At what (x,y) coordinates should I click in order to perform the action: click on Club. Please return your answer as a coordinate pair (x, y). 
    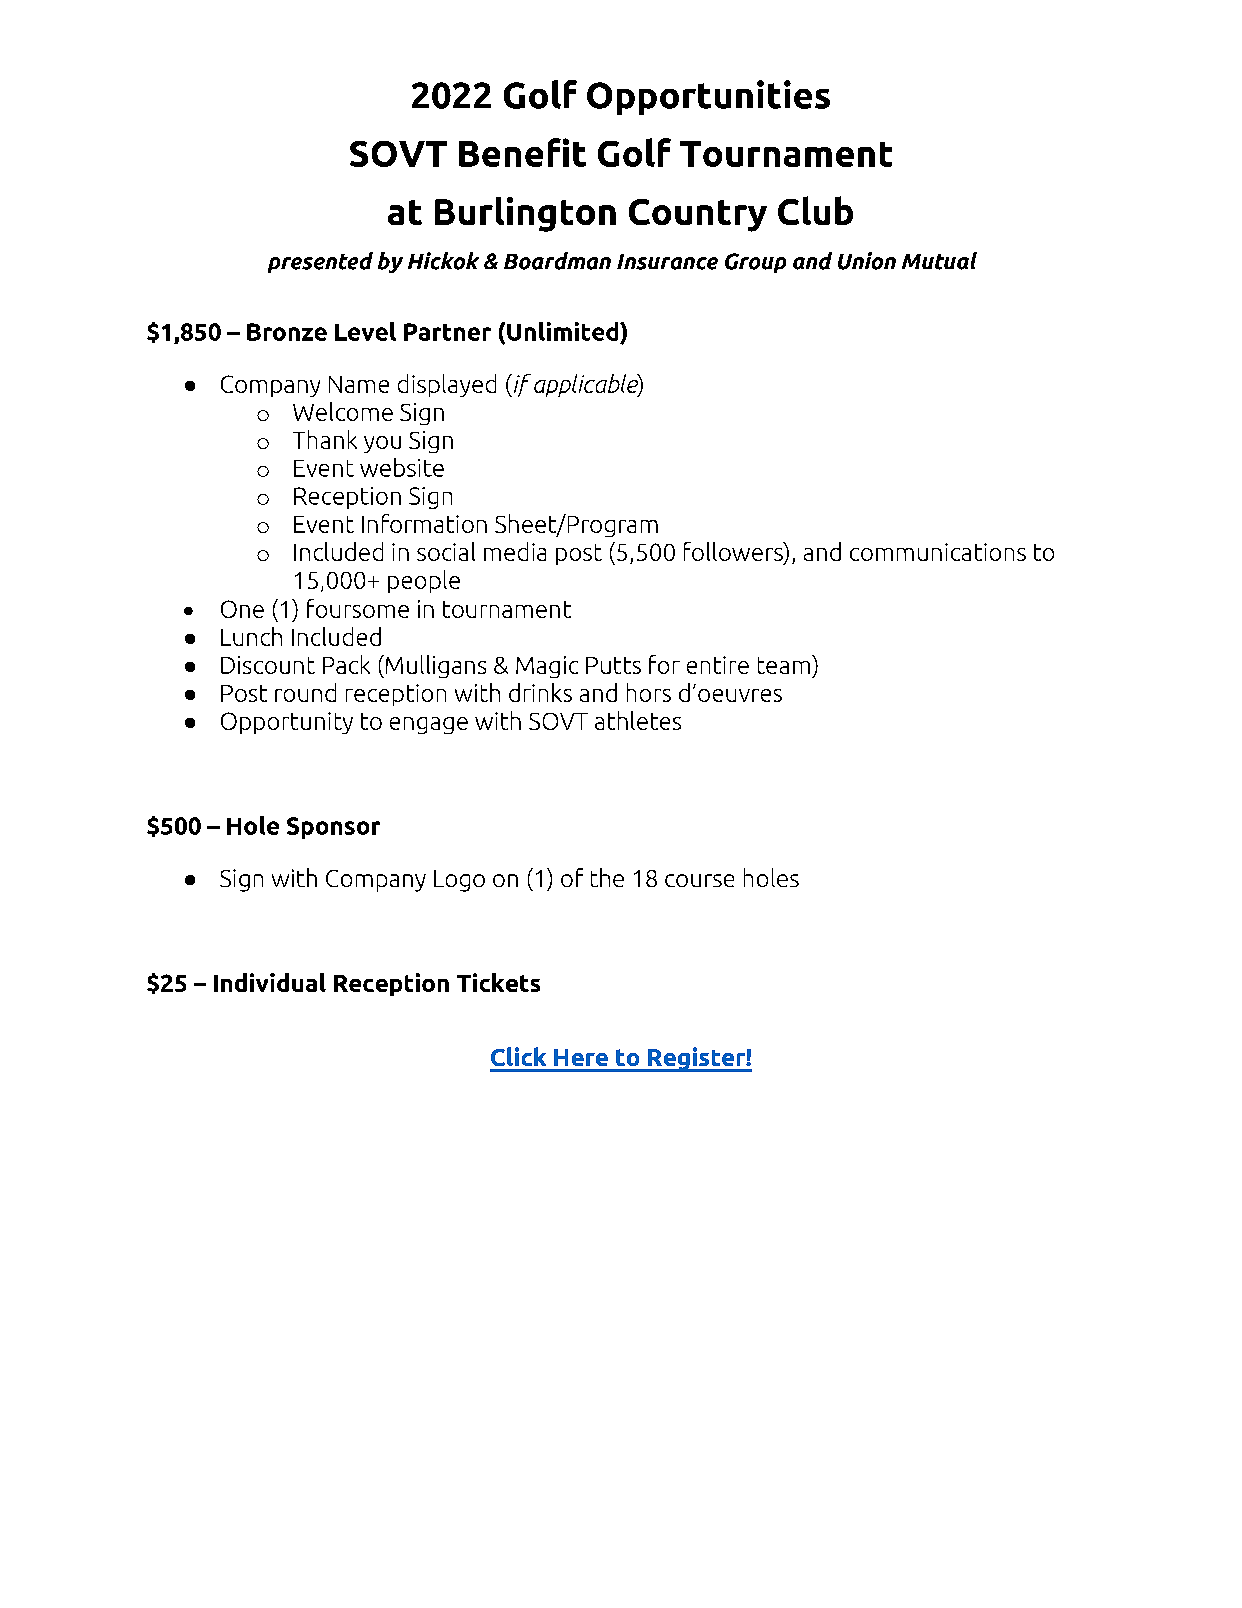
    Looking at the image, I should click on (815, 210).
